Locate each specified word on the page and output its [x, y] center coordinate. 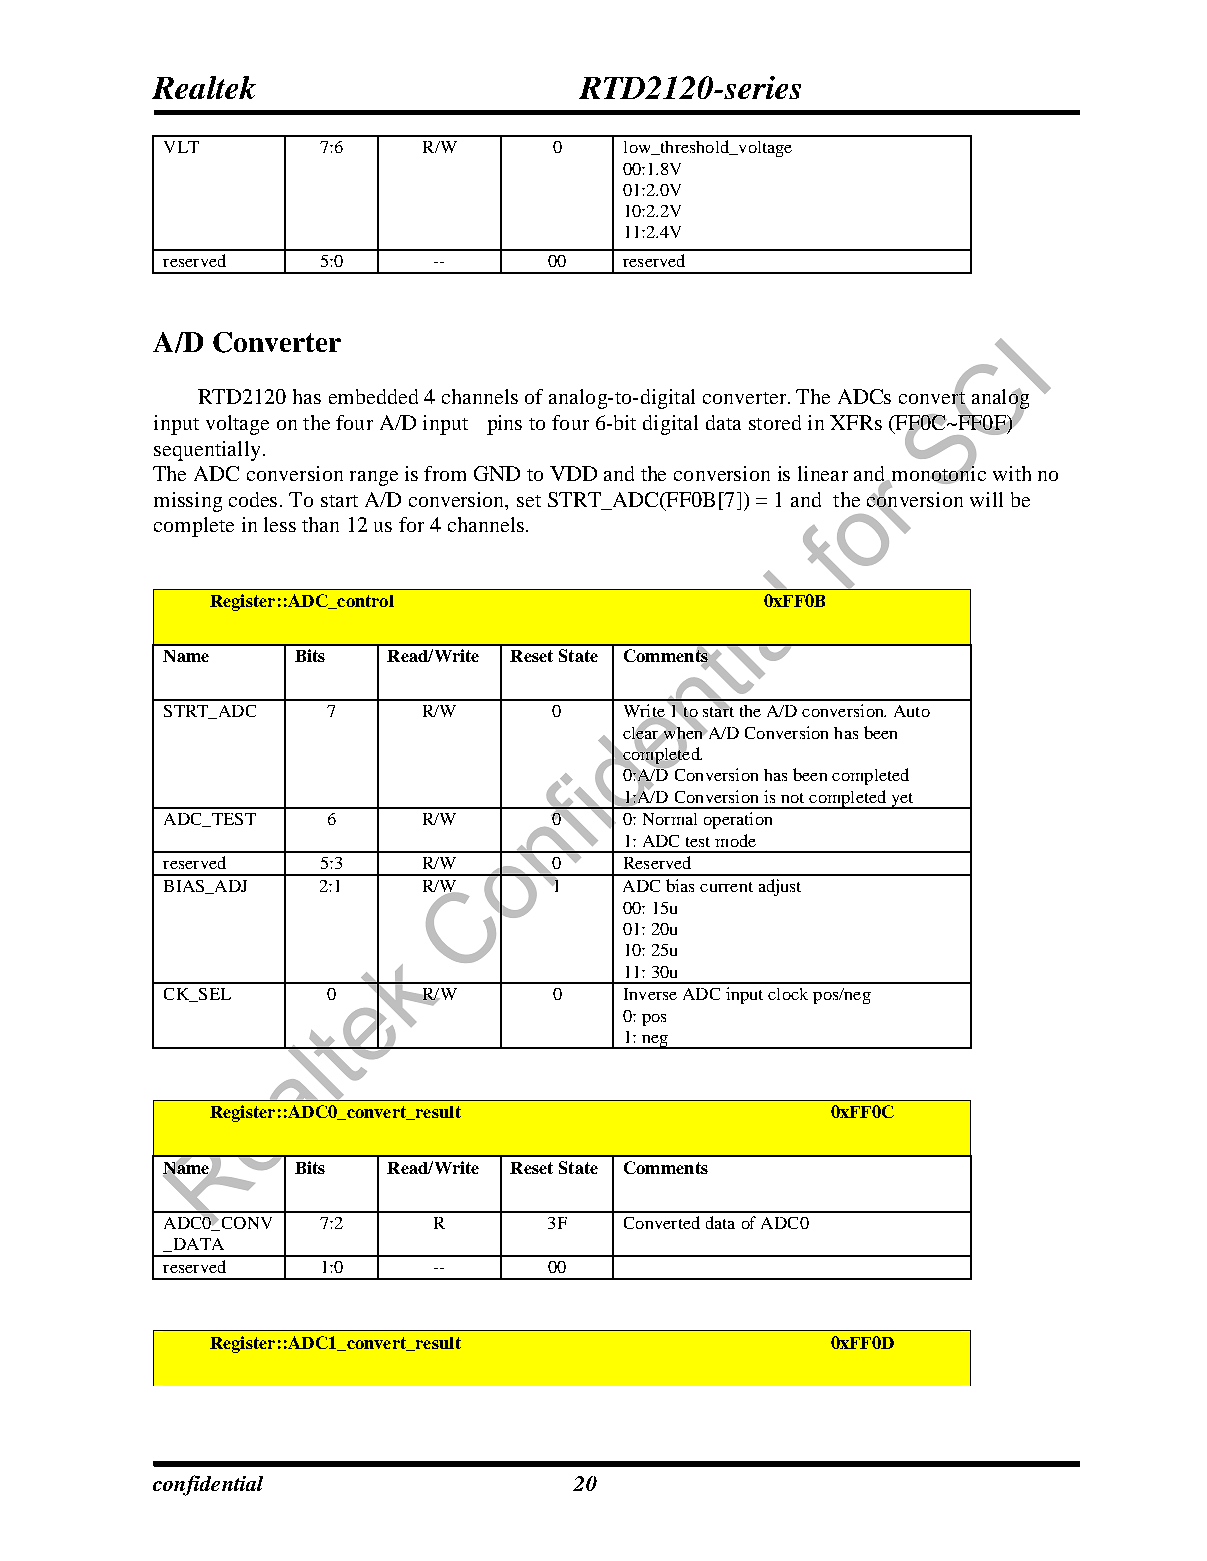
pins [504, 425]
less [280, 524]
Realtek [204, 87]
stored [775, 422]
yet [902, 801]
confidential [208, 1485]
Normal [670, 819]
